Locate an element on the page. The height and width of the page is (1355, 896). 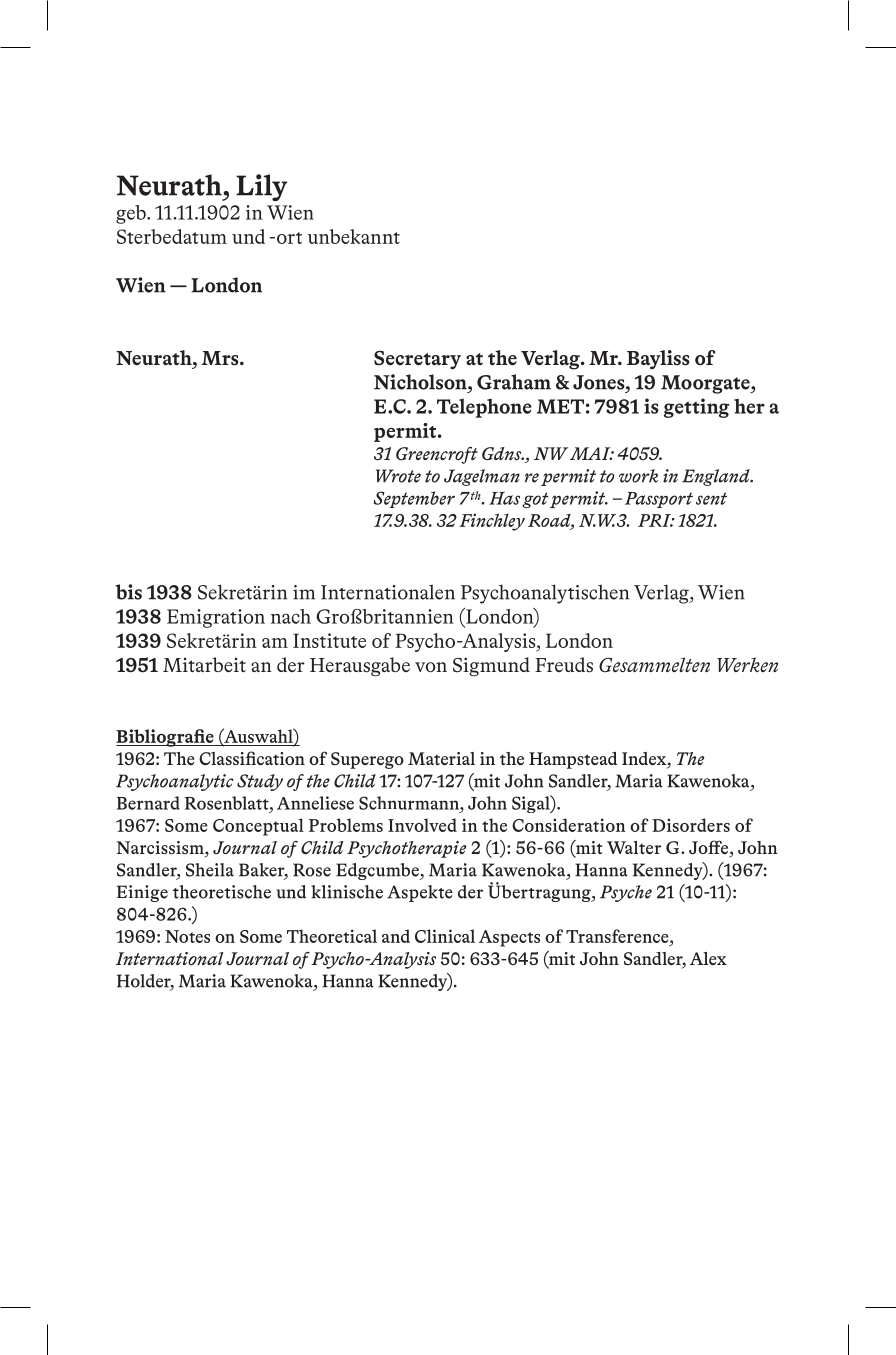
Graham is located at coordinates (514, 382).
